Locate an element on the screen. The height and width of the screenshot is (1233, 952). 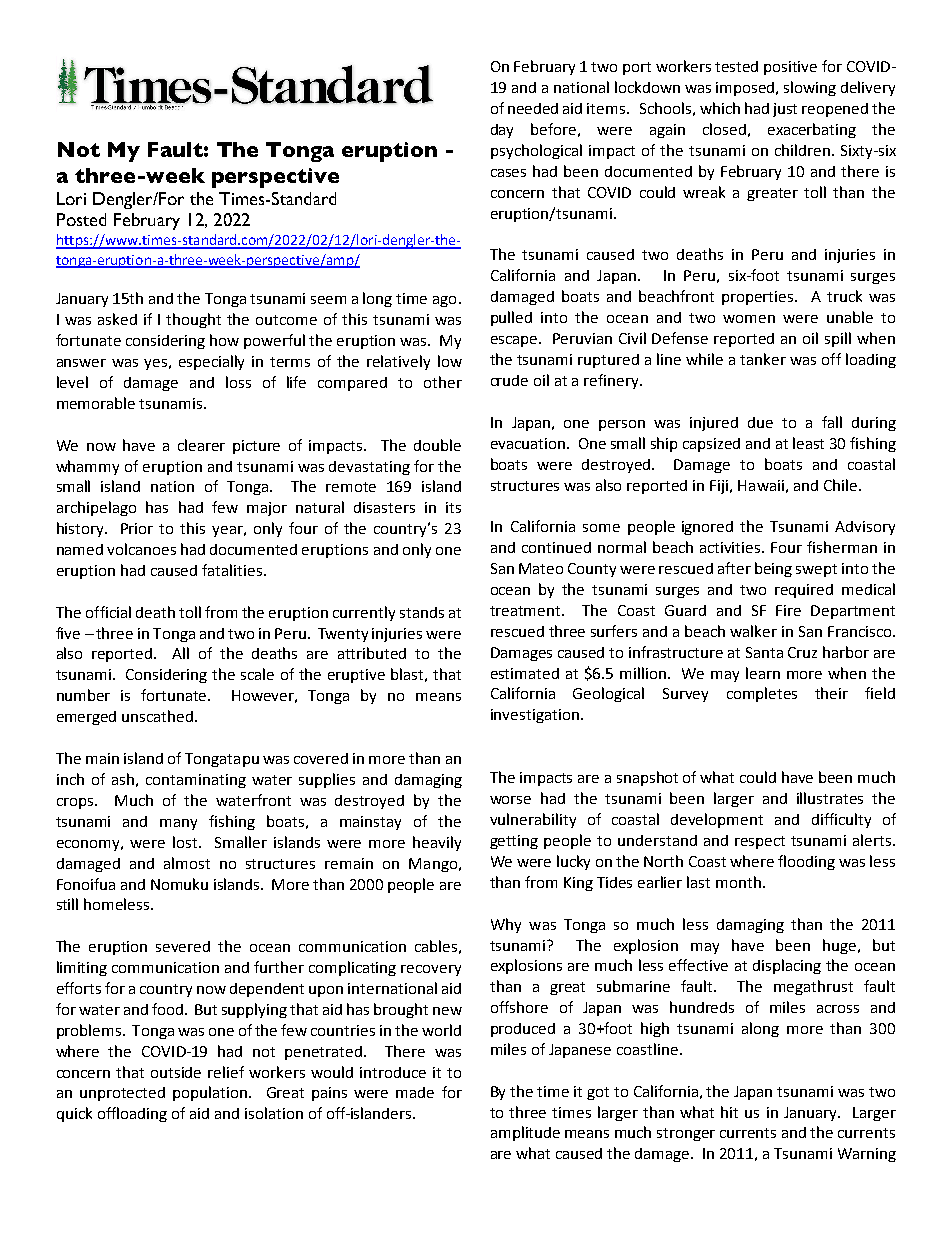
heavily is located at coordinates (437, 843).
